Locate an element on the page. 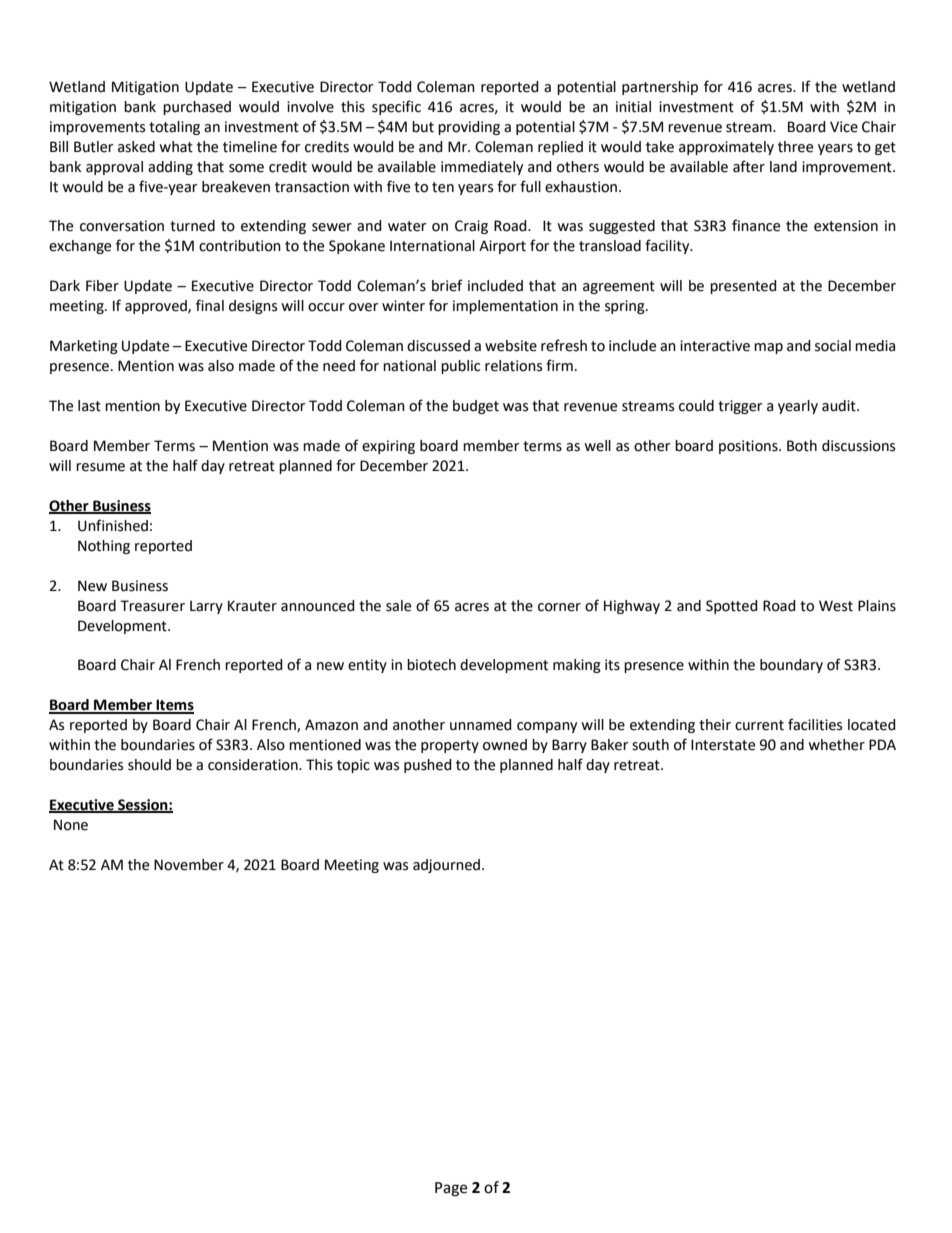 The height and width of the document is (1233, 952). whether is located at coordinates (836, 745).
